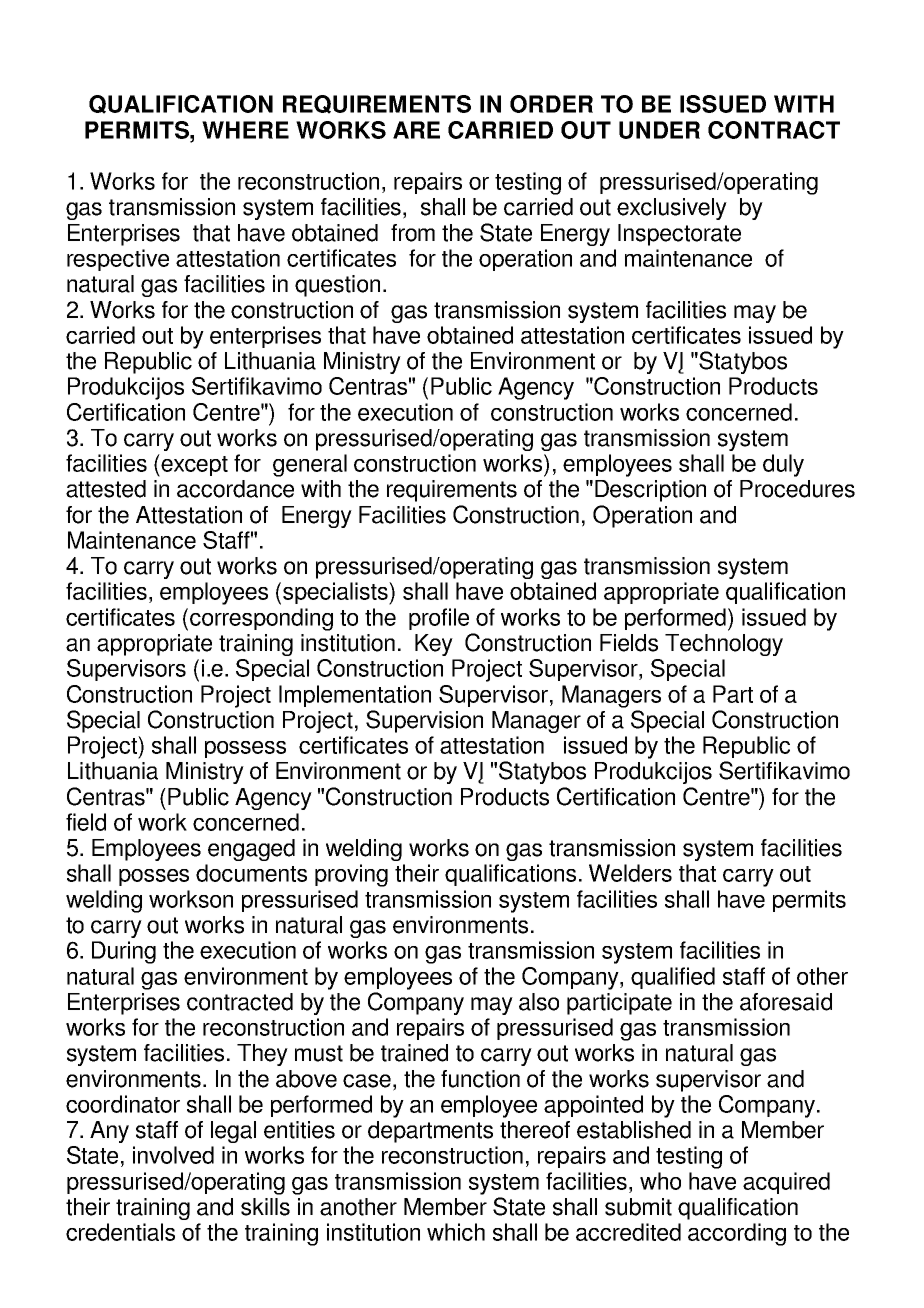  What do you see at coordinates (310, 465) in the screenshot?
I see `general` at bounding box center [310, 465].
